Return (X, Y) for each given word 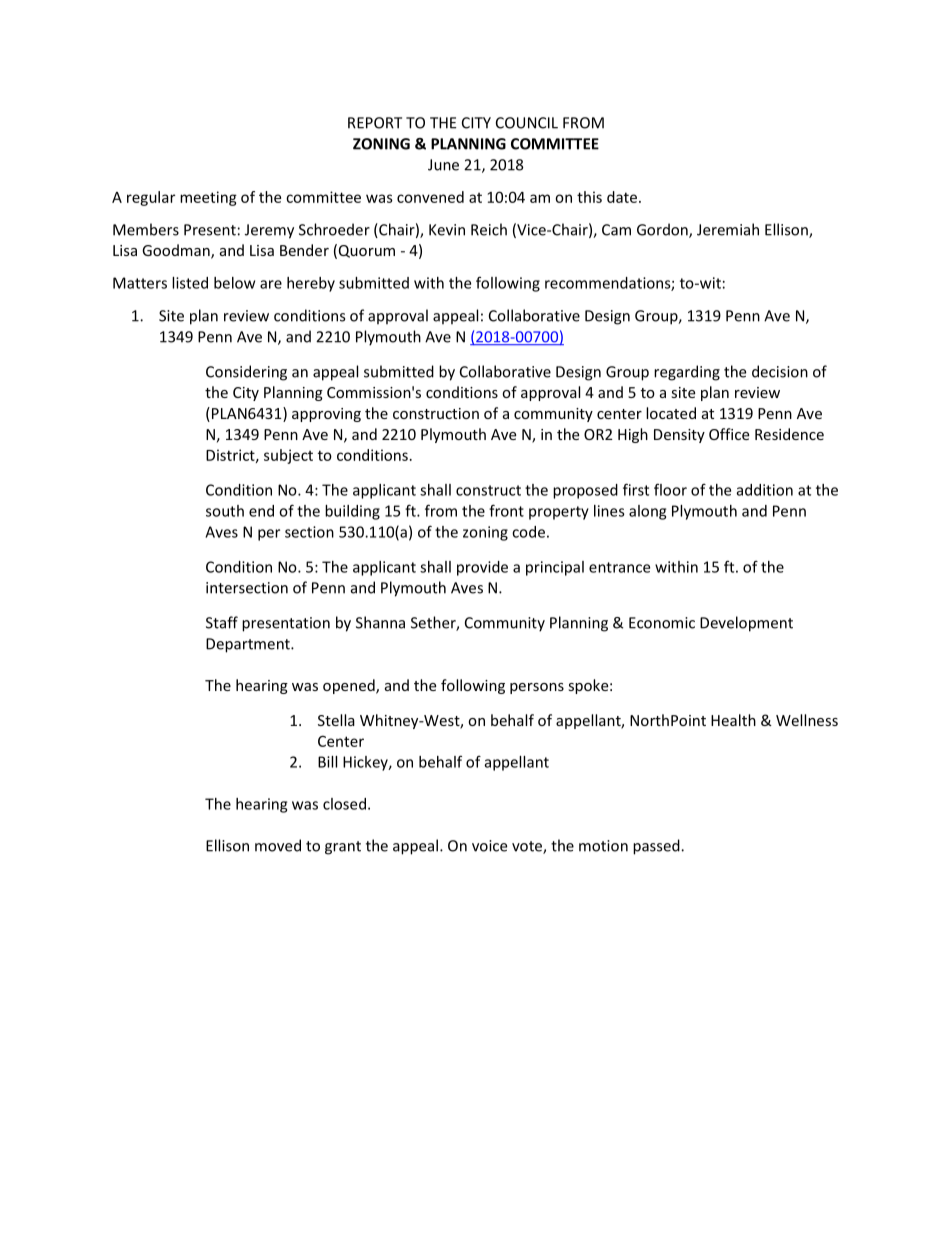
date (622, 197)
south (225, 511)
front (506, 510)
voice (489, 846)
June (443, 165)
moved (278, 845)
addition (765, 490)
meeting (208, 198)
